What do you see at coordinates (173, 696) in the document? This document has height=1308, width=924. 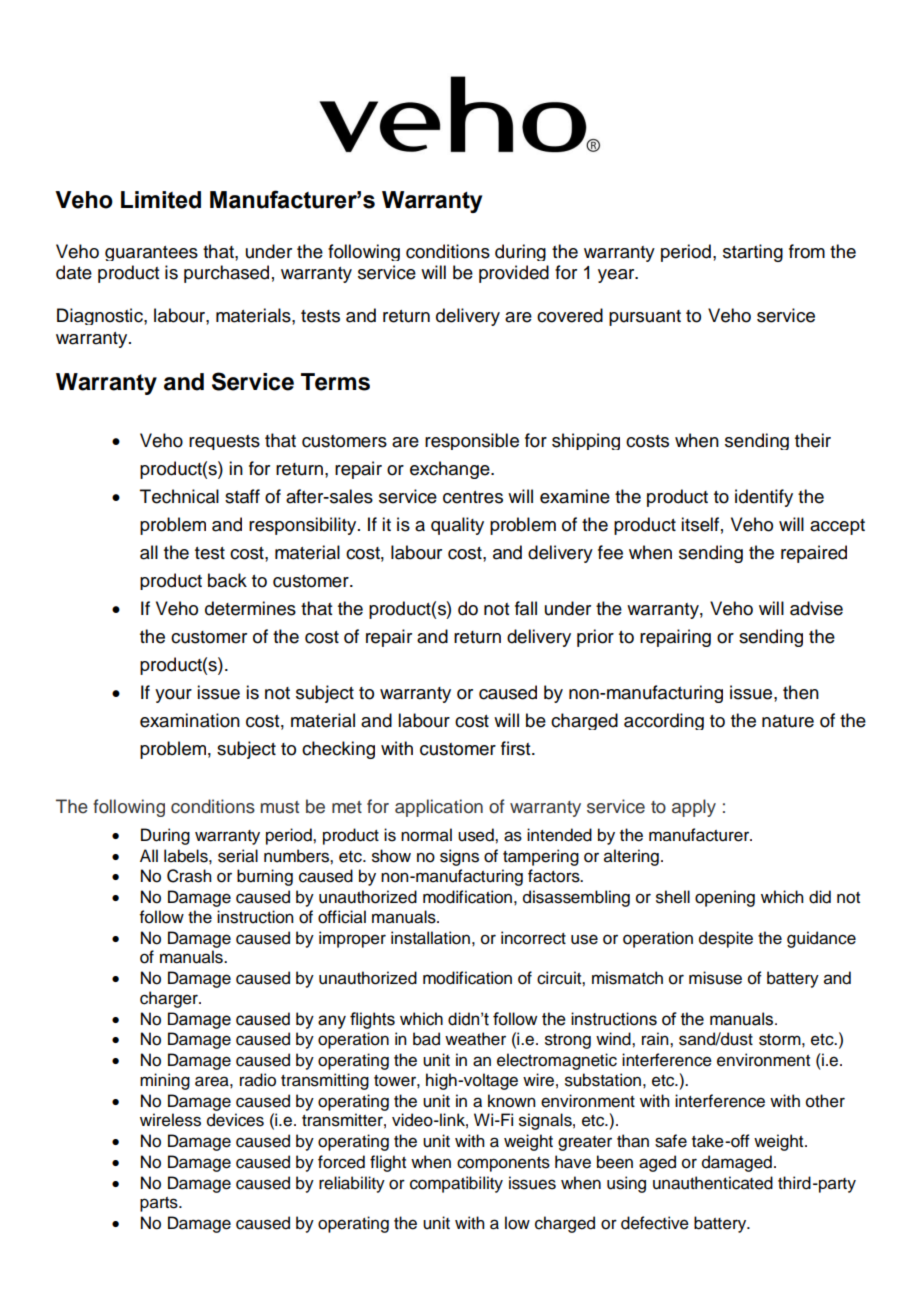 I see `your` at bounding box center [173, 696].
